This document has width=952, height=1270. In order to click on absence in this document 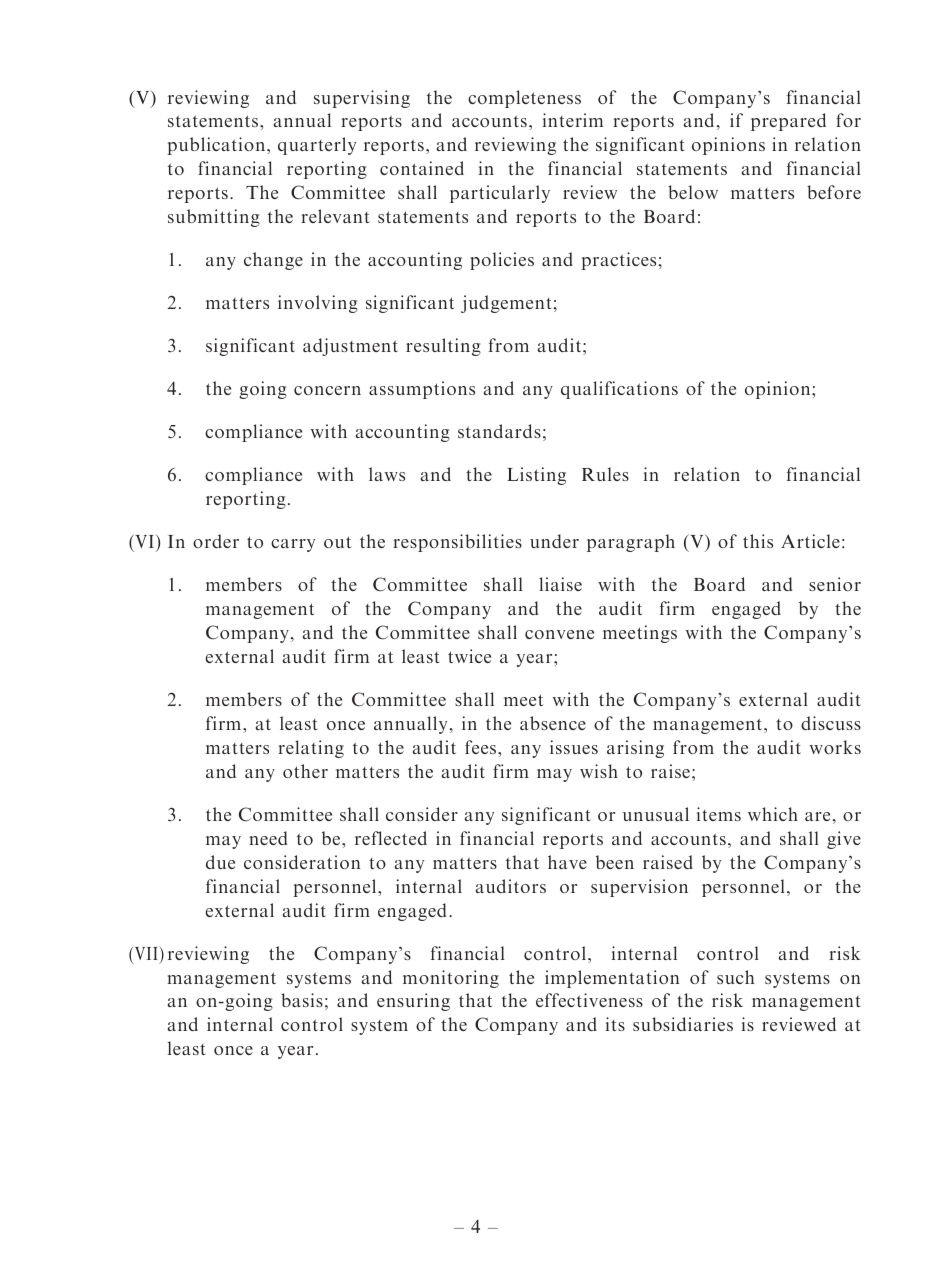, I will do `click(553, 723)`.
